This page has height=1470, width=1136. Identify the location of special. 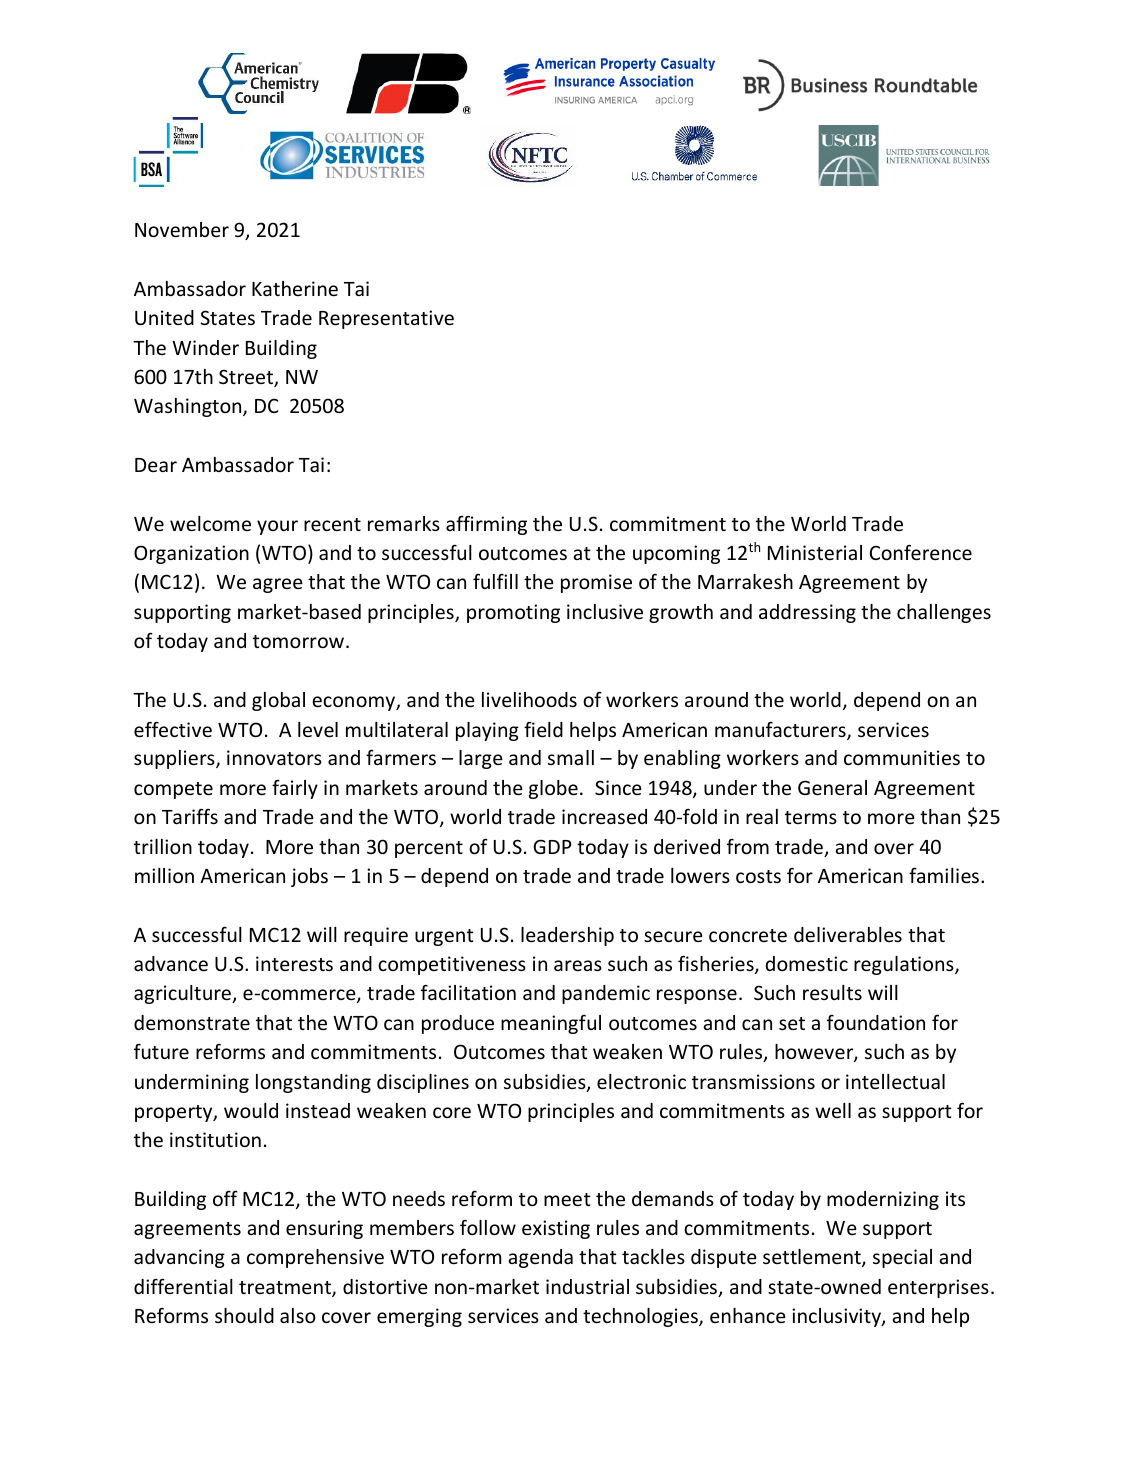
(902, 1258).
